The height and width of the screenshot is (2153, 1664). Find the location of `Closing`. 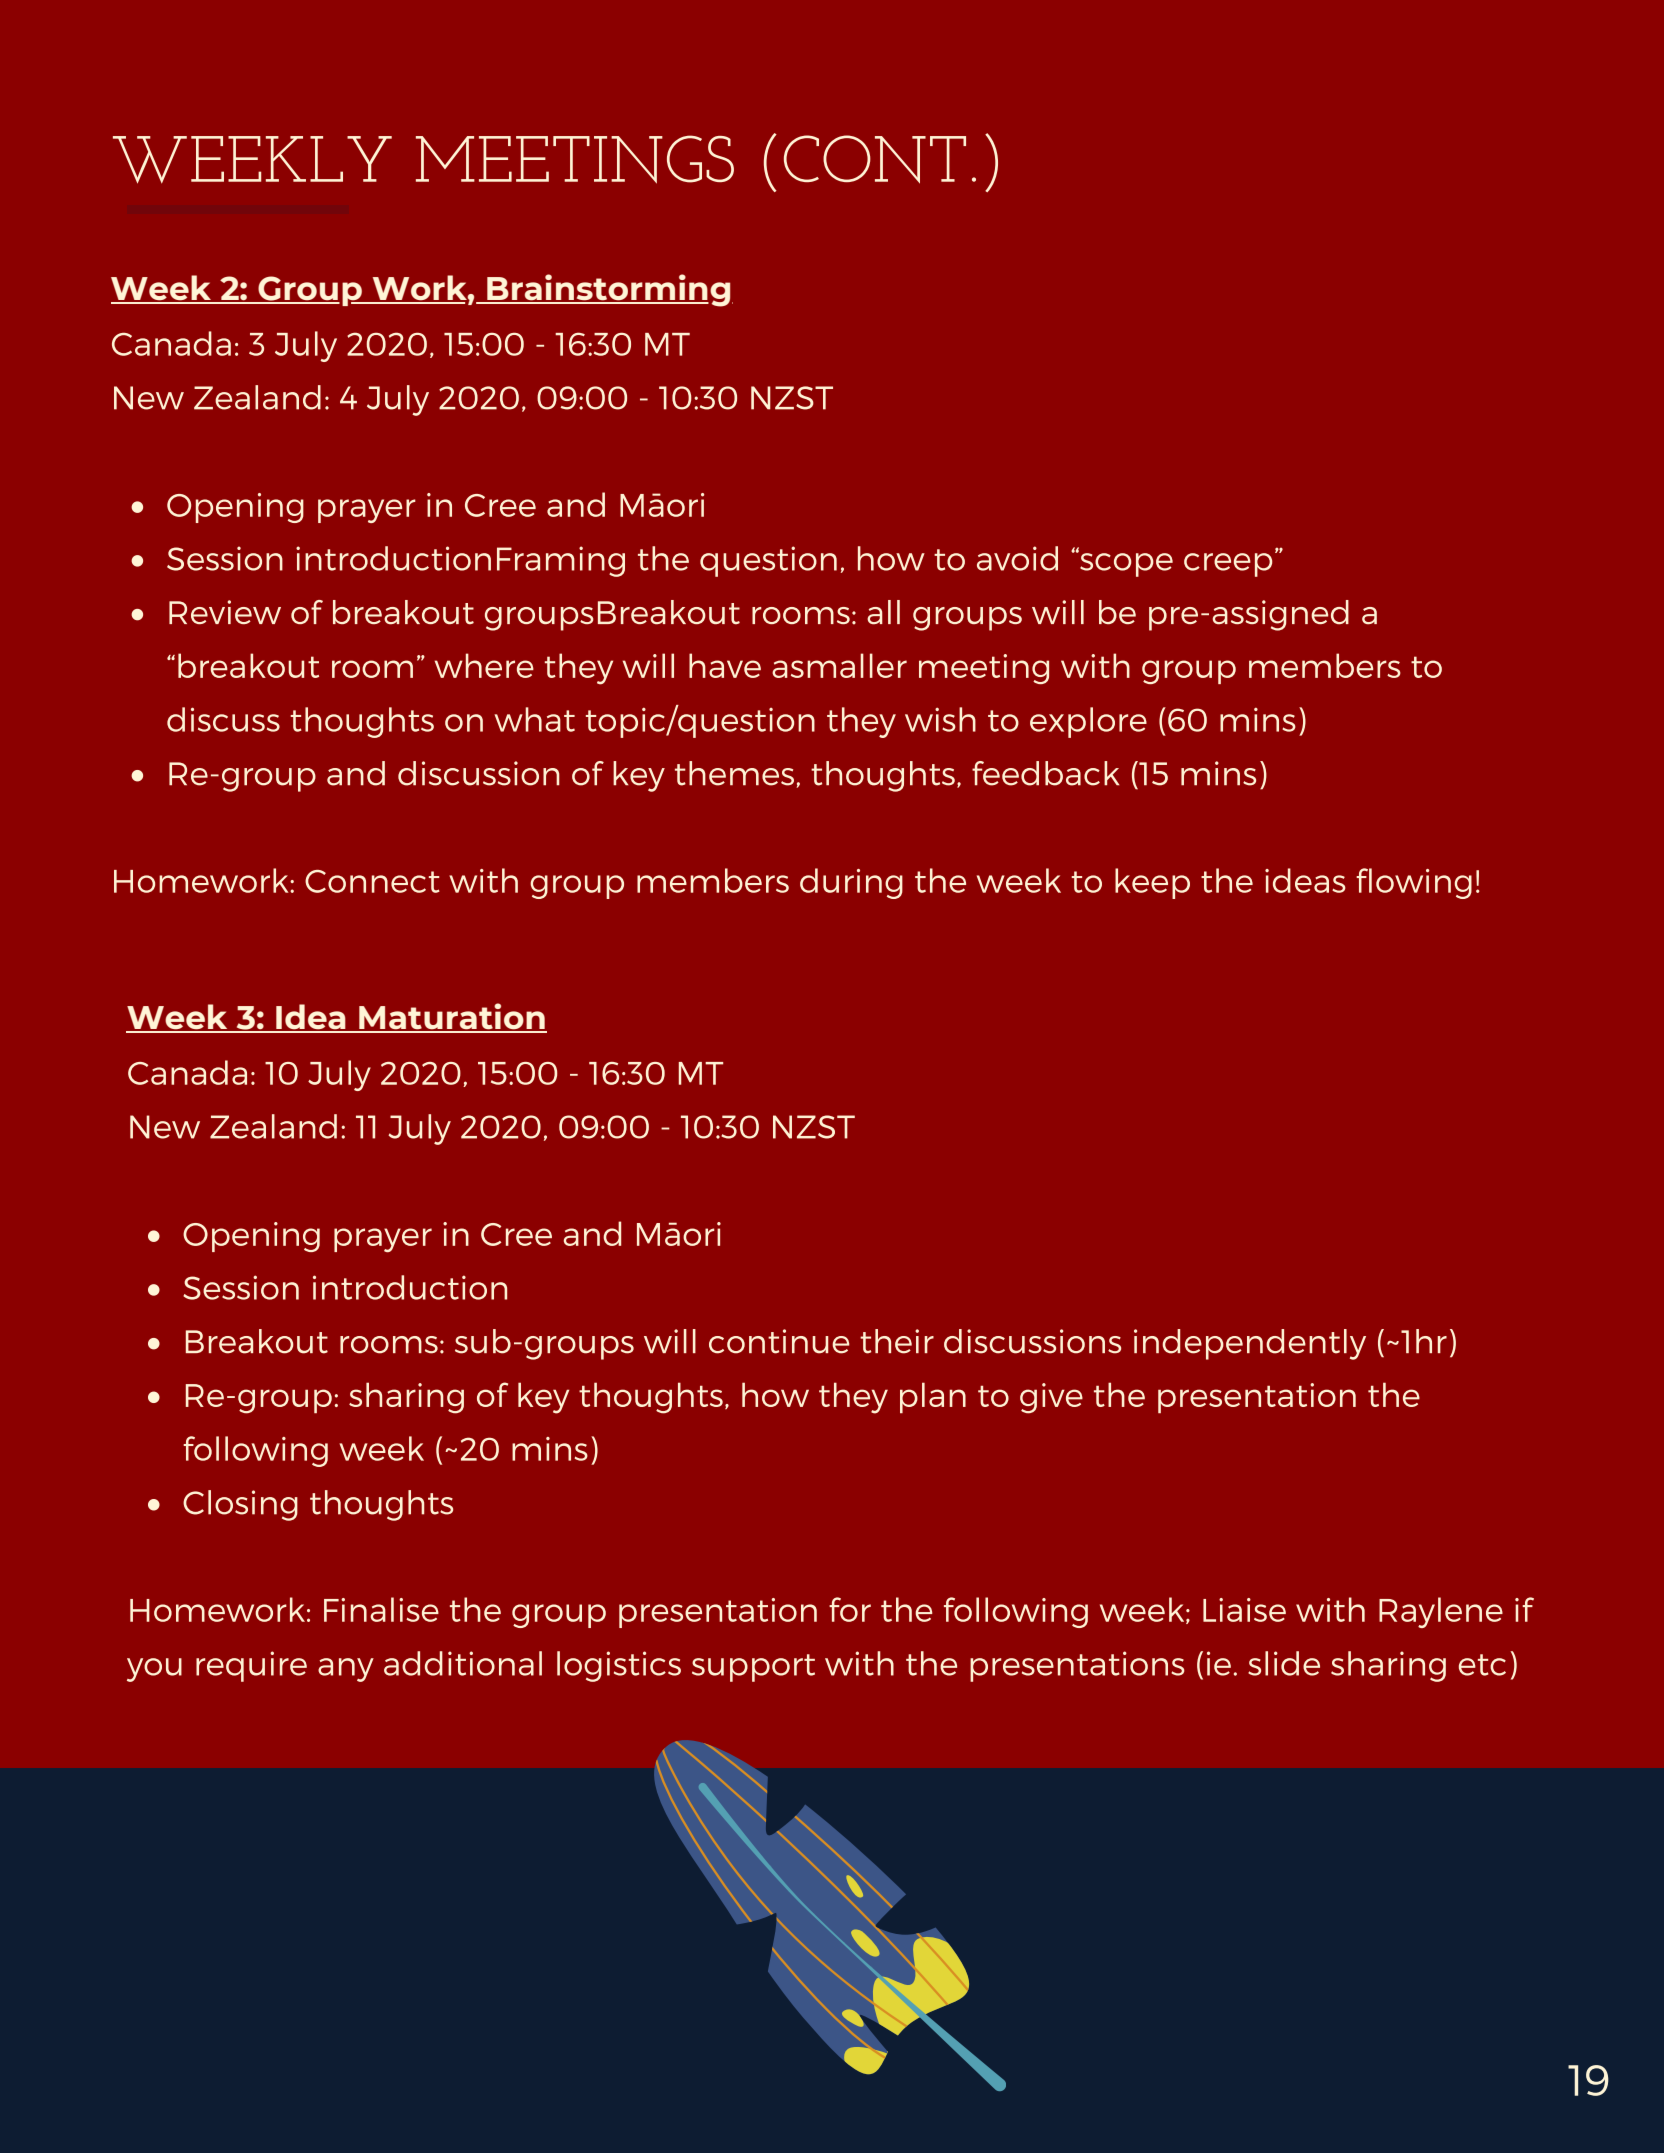

Closing is located at coordinates (240, 1505).
